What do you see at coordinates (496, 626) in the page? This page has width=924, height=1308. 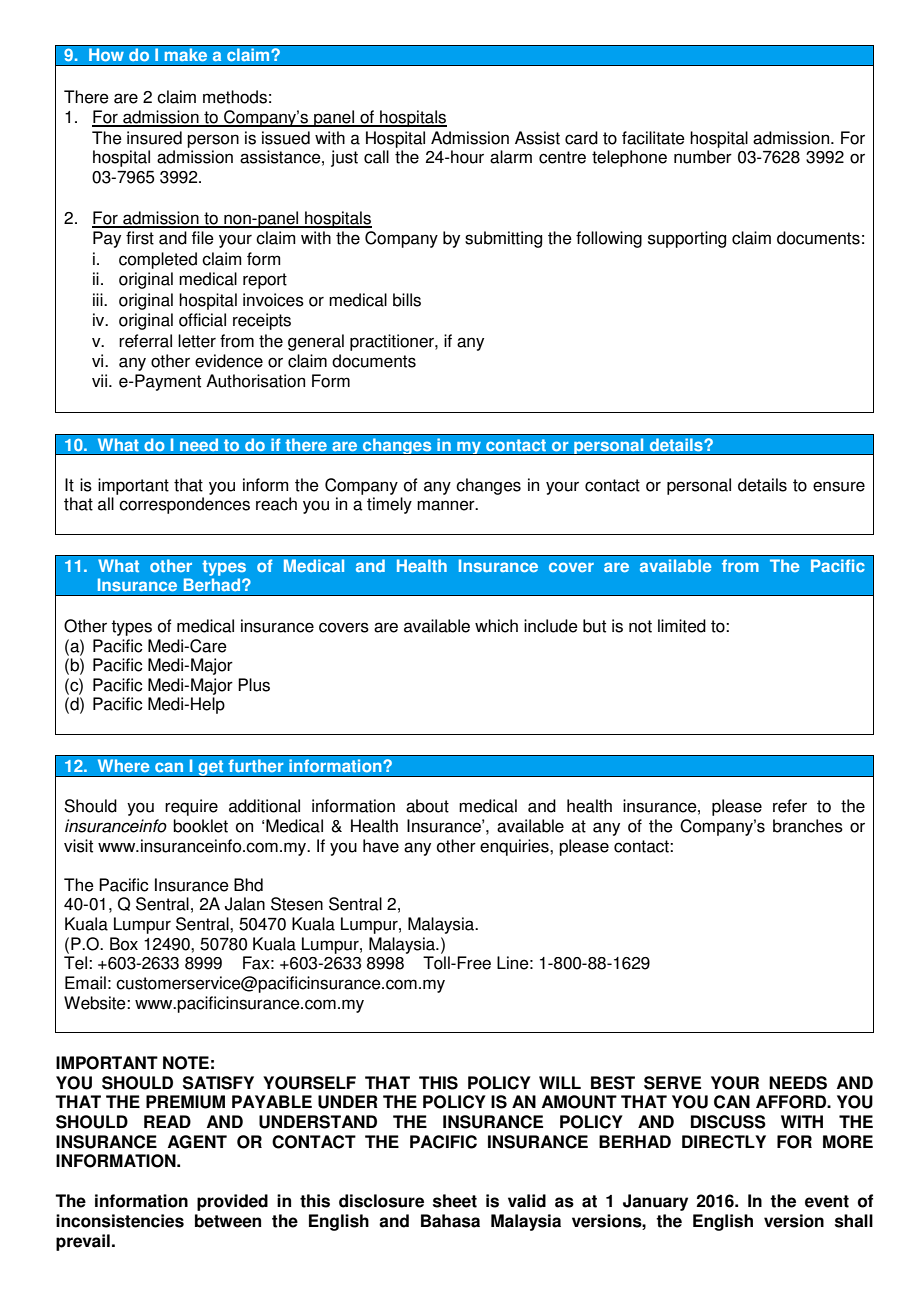 I see `which` at bounding box center [496, 626].
